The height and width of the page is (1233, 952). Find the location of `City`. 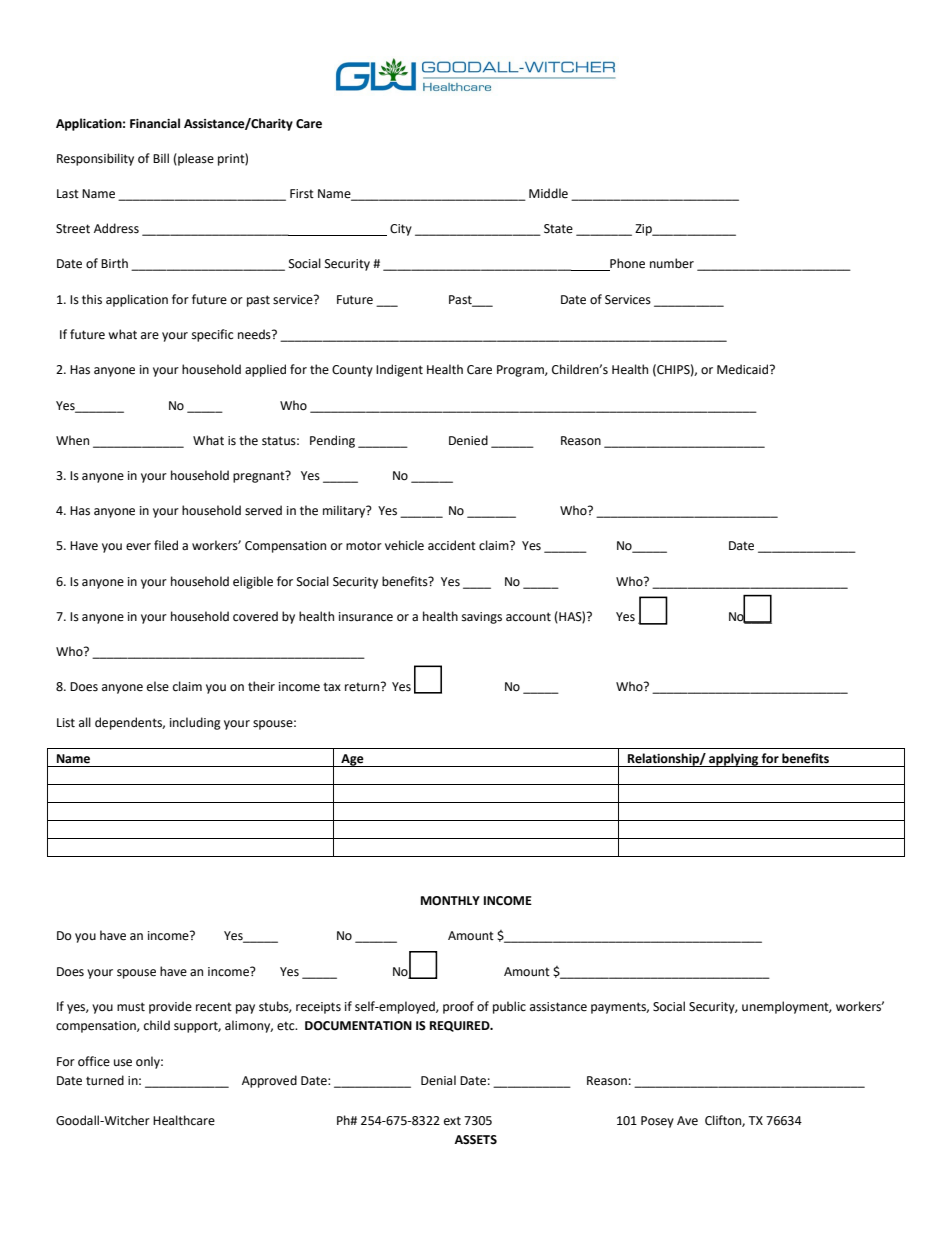

City is located at coordinates (401, 230).
